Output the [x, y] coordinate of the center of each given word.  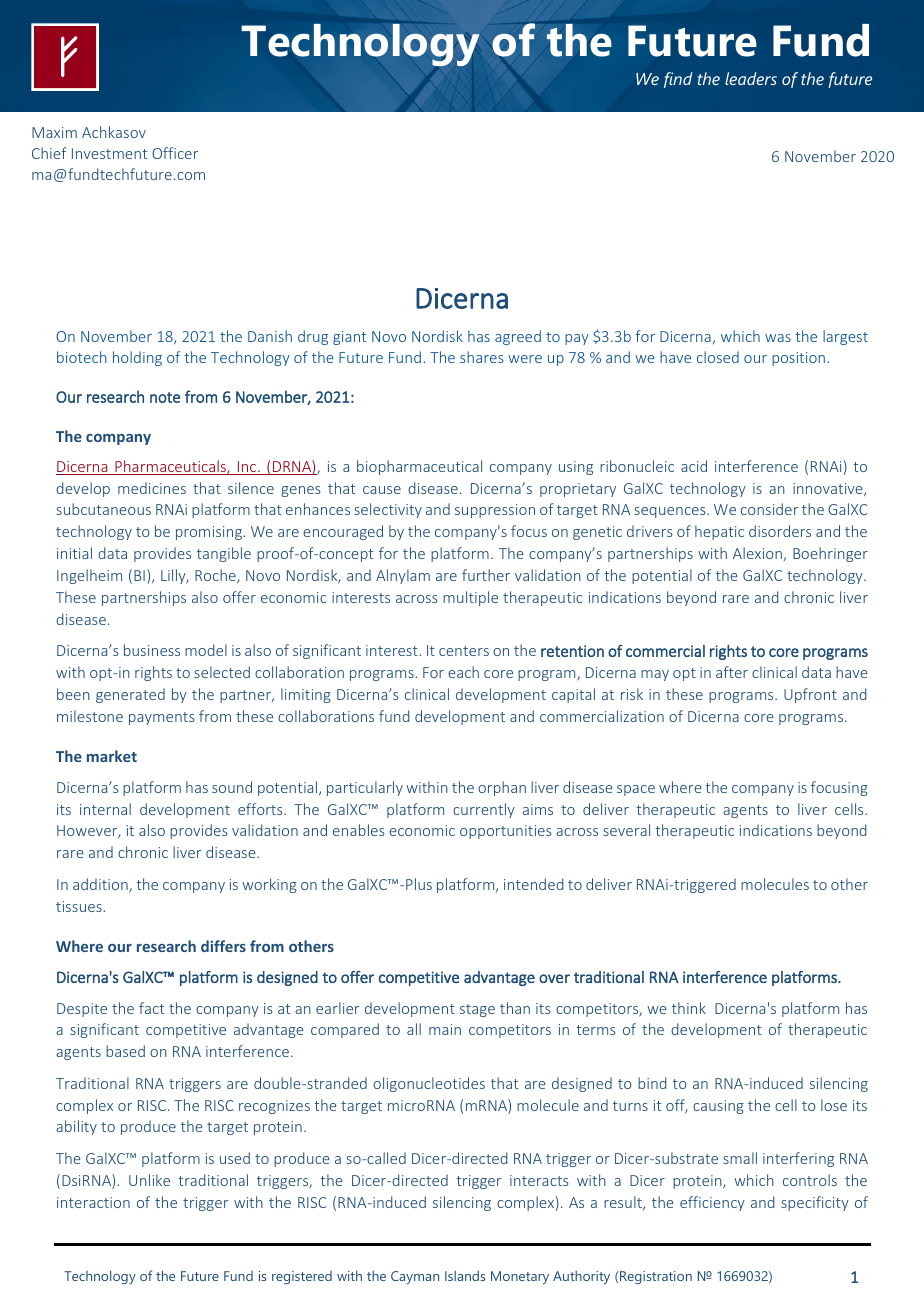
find [678, 80]
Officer [175, 153]
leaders [751, 78]
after [732, 672]
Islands [465, 1275]
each [463, 672]
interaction [93, 1202]
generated [130, 695]
